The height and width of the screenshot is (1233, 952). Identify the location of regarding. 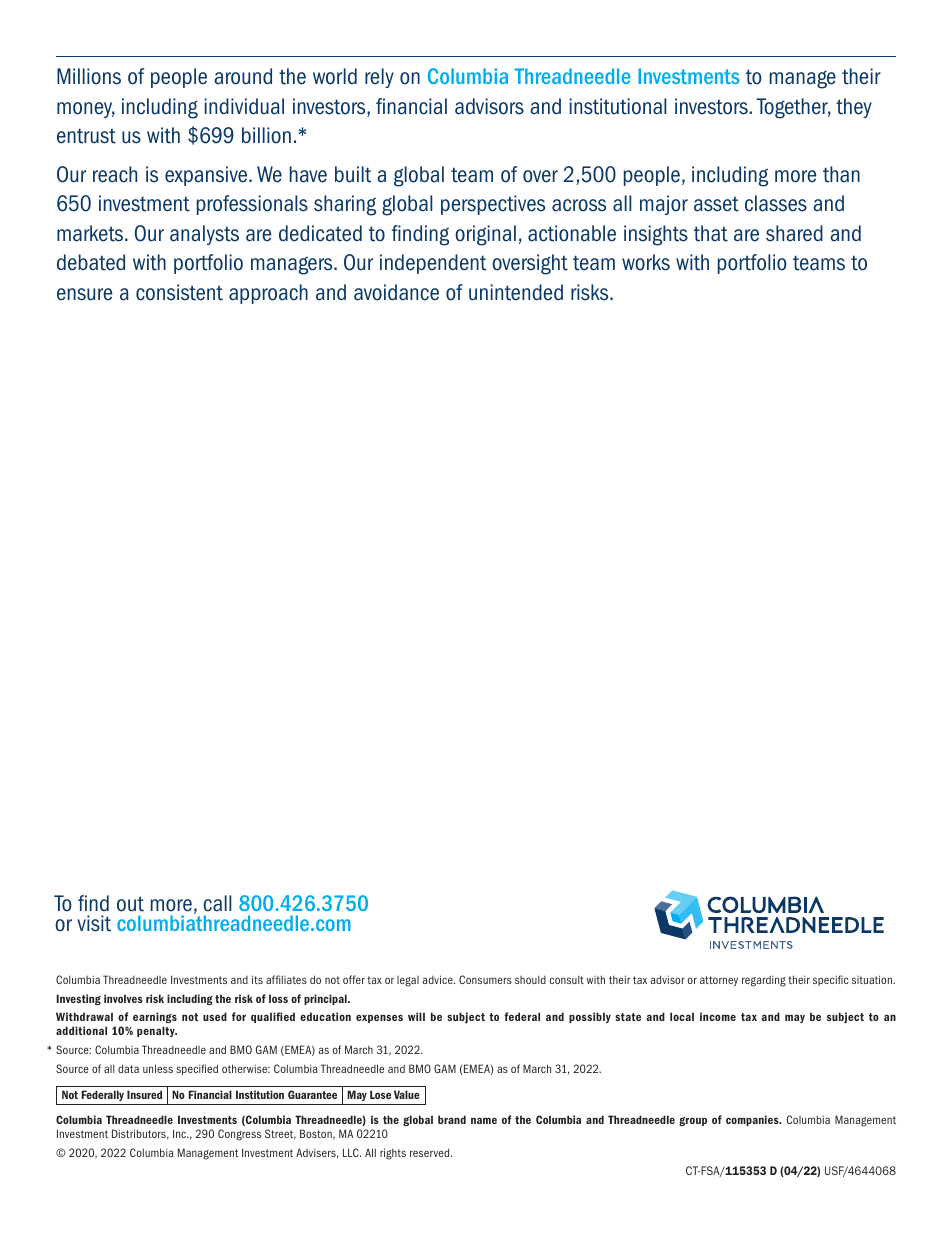
(764, 981).
